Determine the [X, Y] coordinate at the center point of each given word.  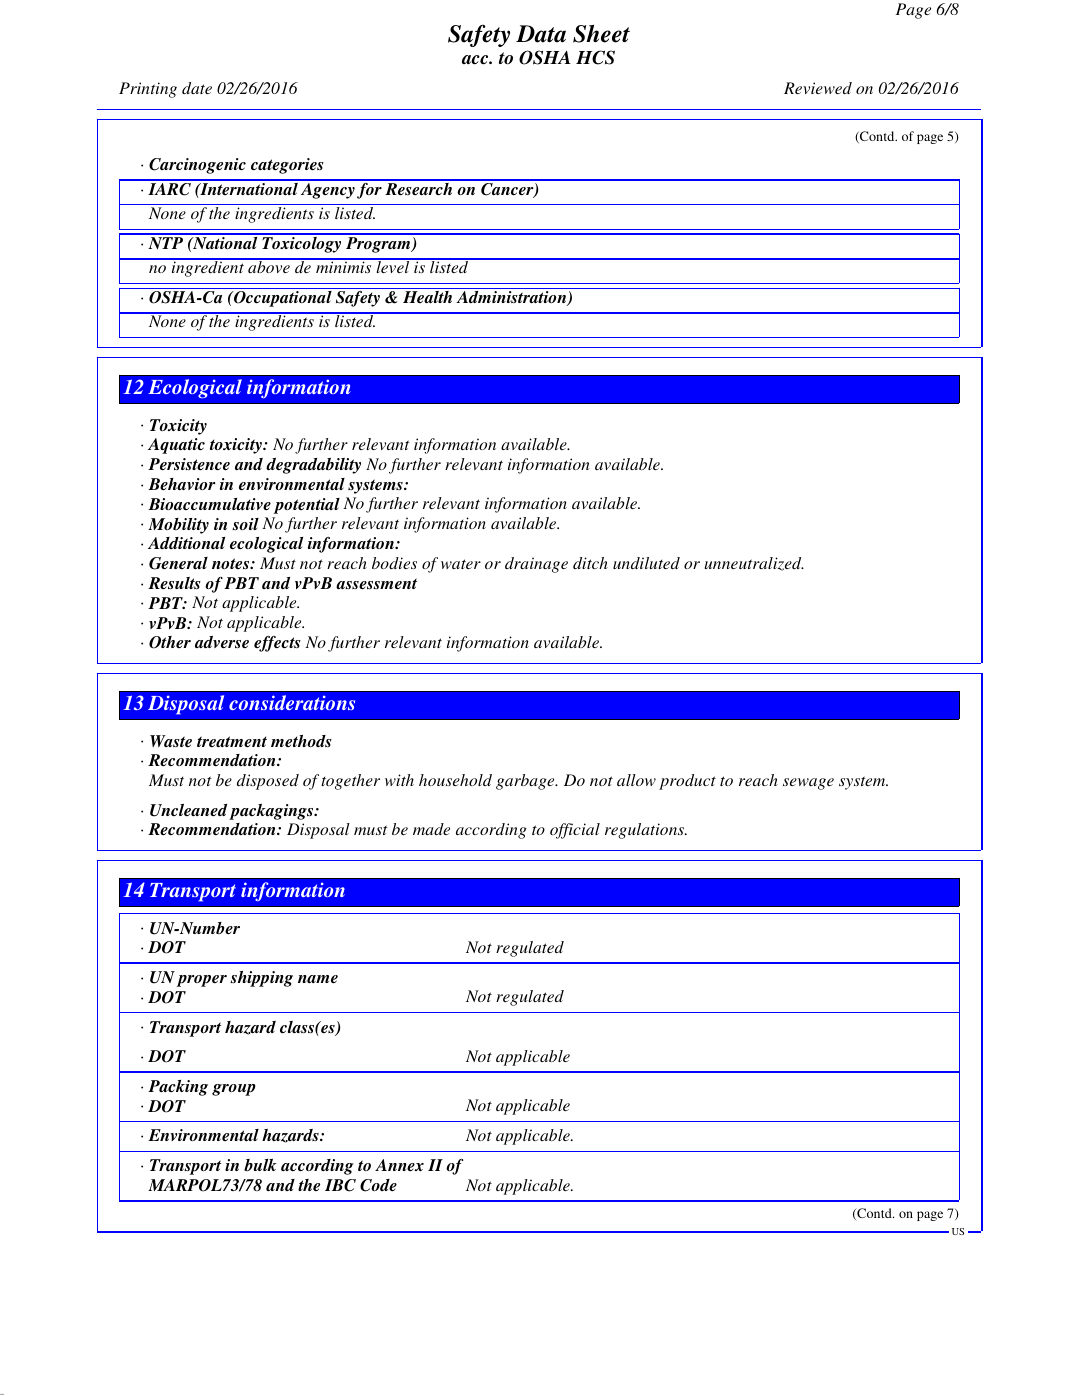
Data [541, 34]
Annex [399, 1165]
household [455, 780]
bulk [260, 1165]
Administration [512, 298]
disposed [268, 782]
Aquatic [176, 446]
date [197, 88]
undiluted [646, 563]
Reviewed [818, 88]
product [687, 782]
